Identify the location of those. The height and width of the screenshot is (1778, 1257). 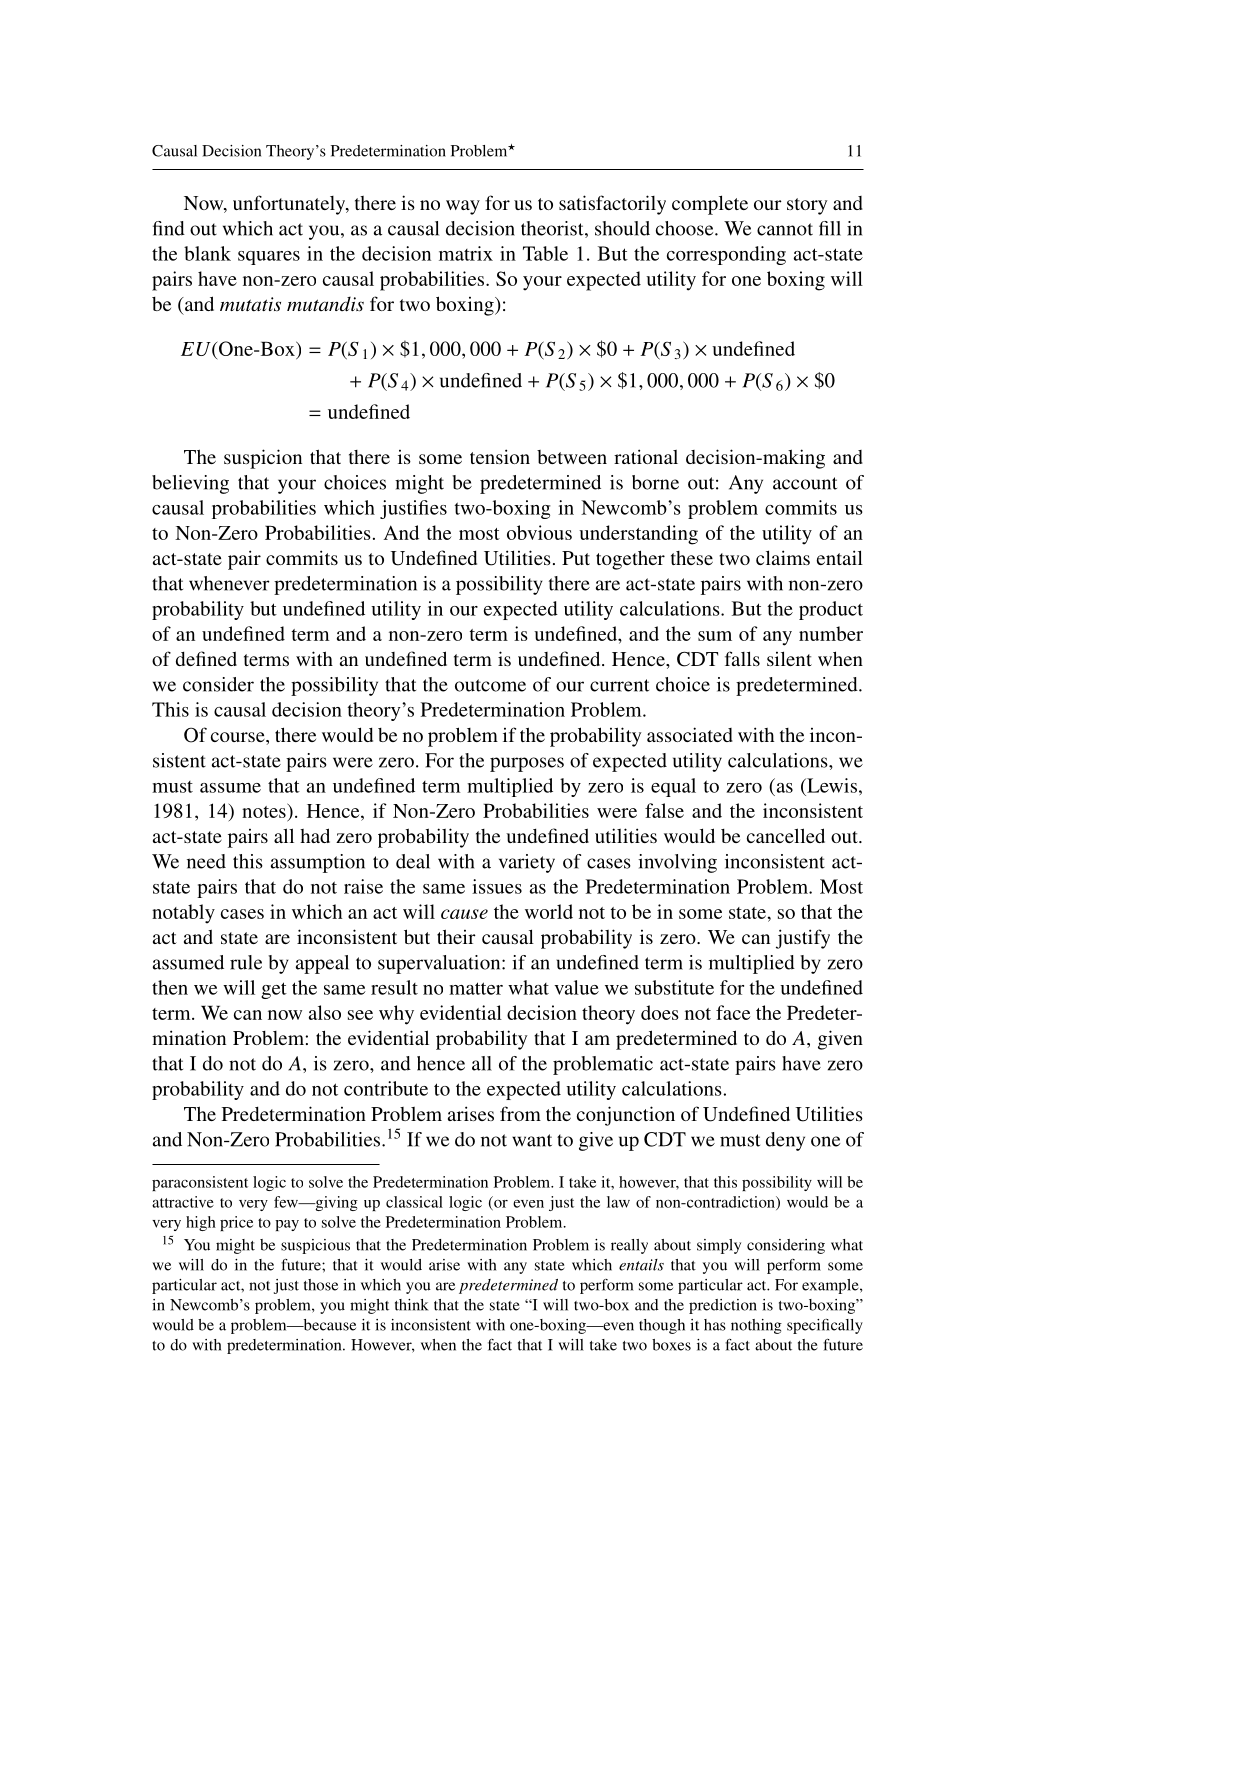
(321, 1285).
